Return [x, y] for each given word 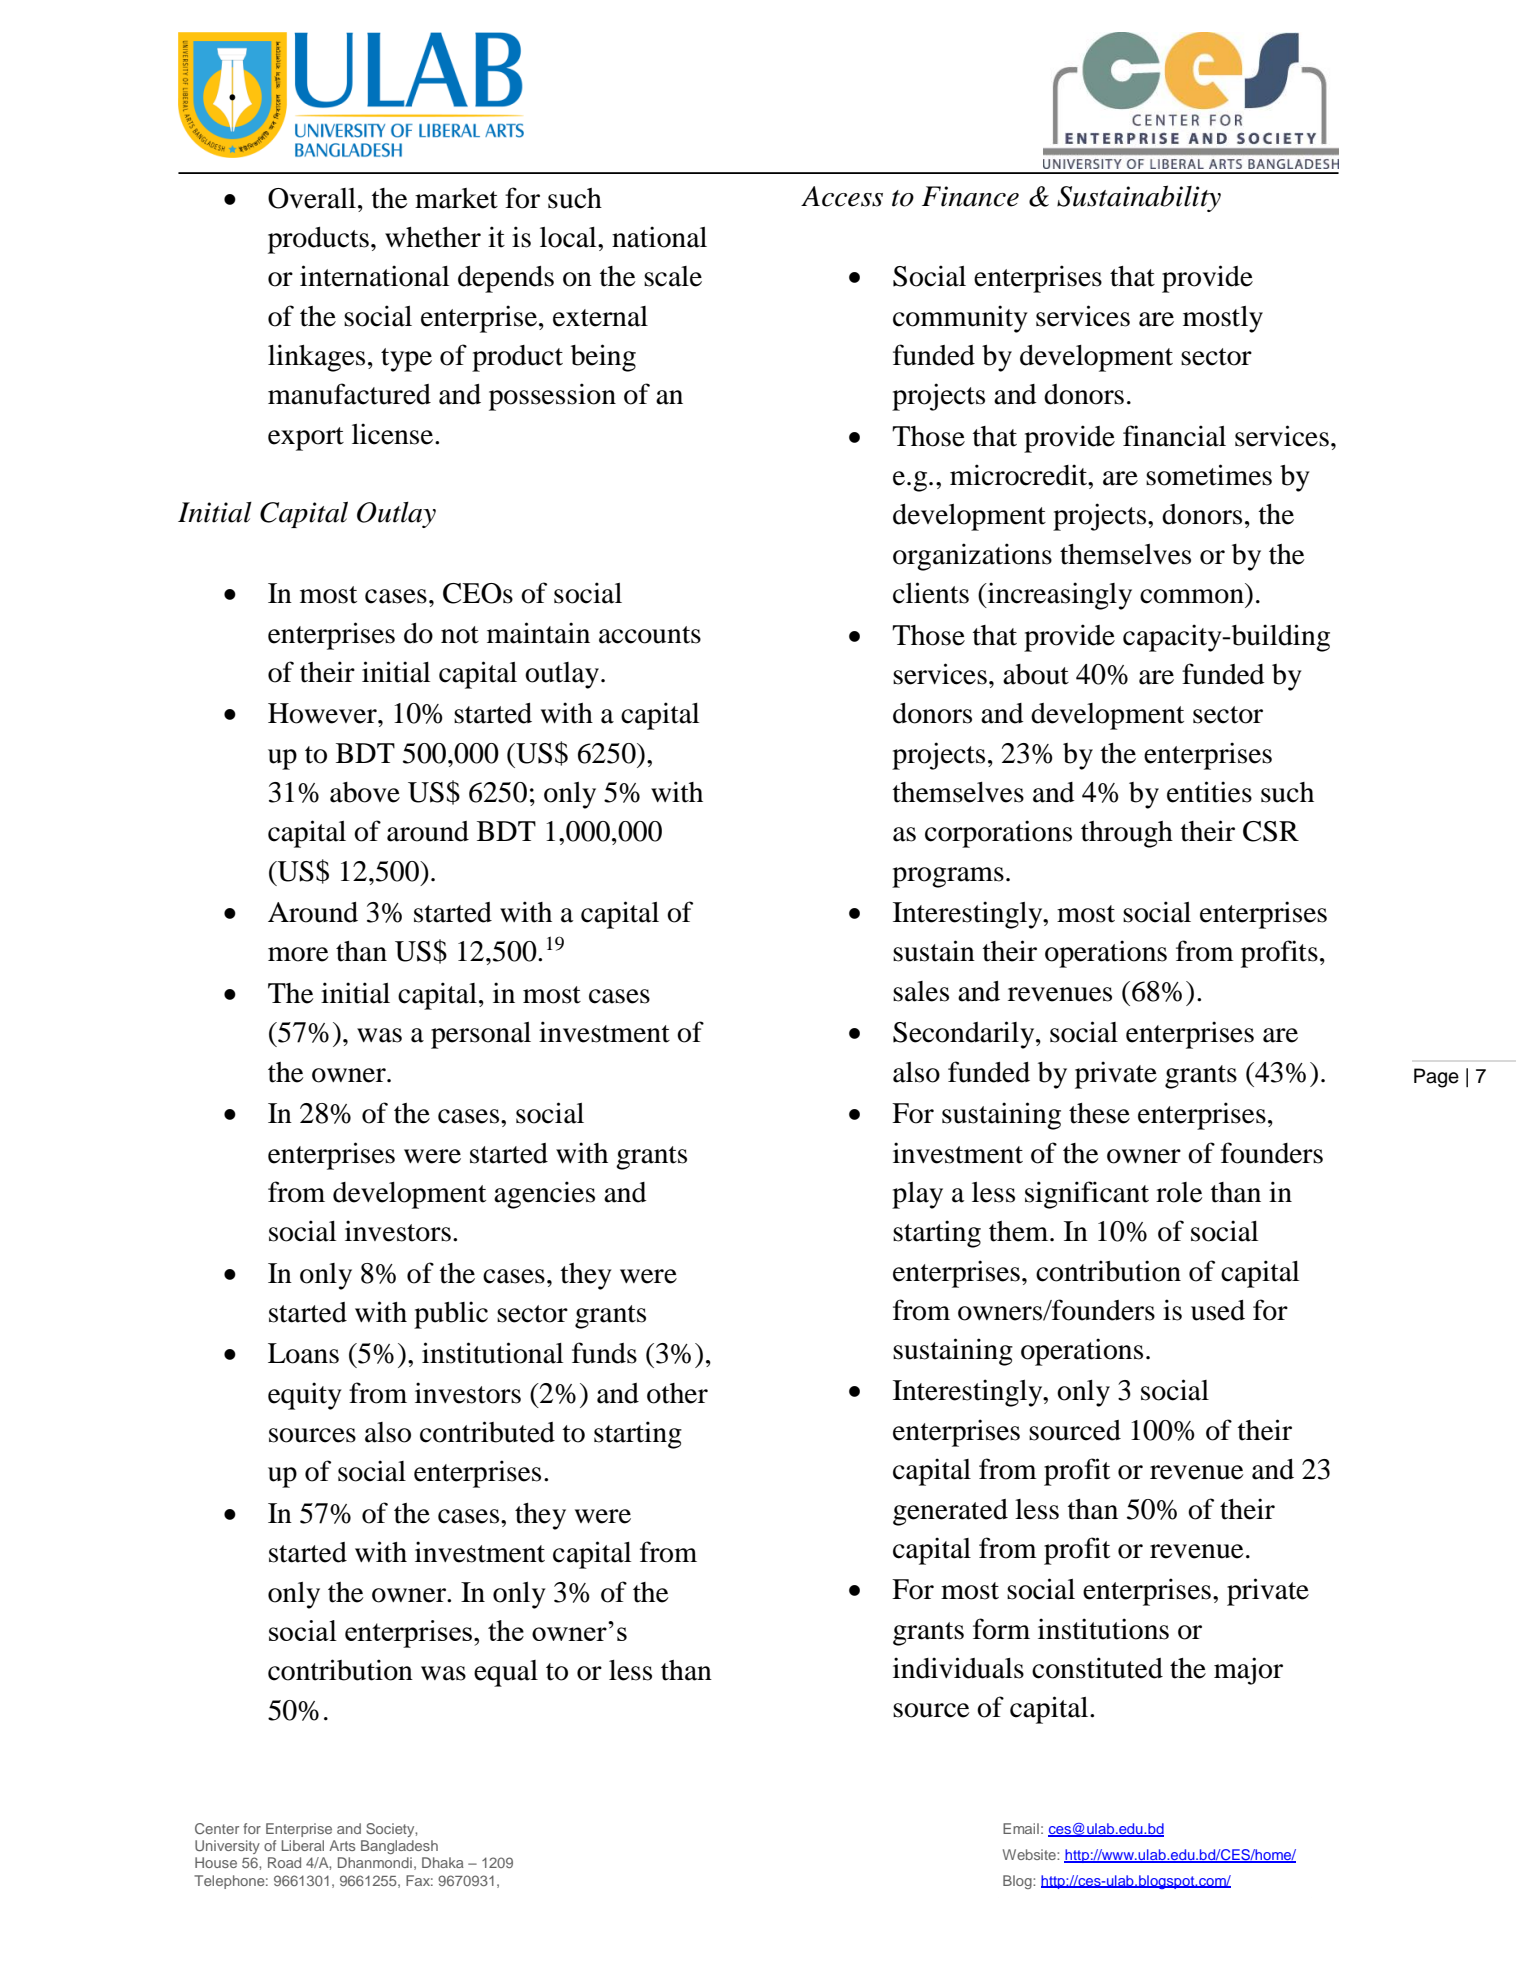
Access [842, 196]
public [451, 1315]
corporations [998, 834]
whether [433, 237]
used [1218, 1310]
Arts [342, 1845]
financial [1174, 436]
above [365, 792]
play [917, 1195]
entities [1209, 792]
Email [1021, 1828]
